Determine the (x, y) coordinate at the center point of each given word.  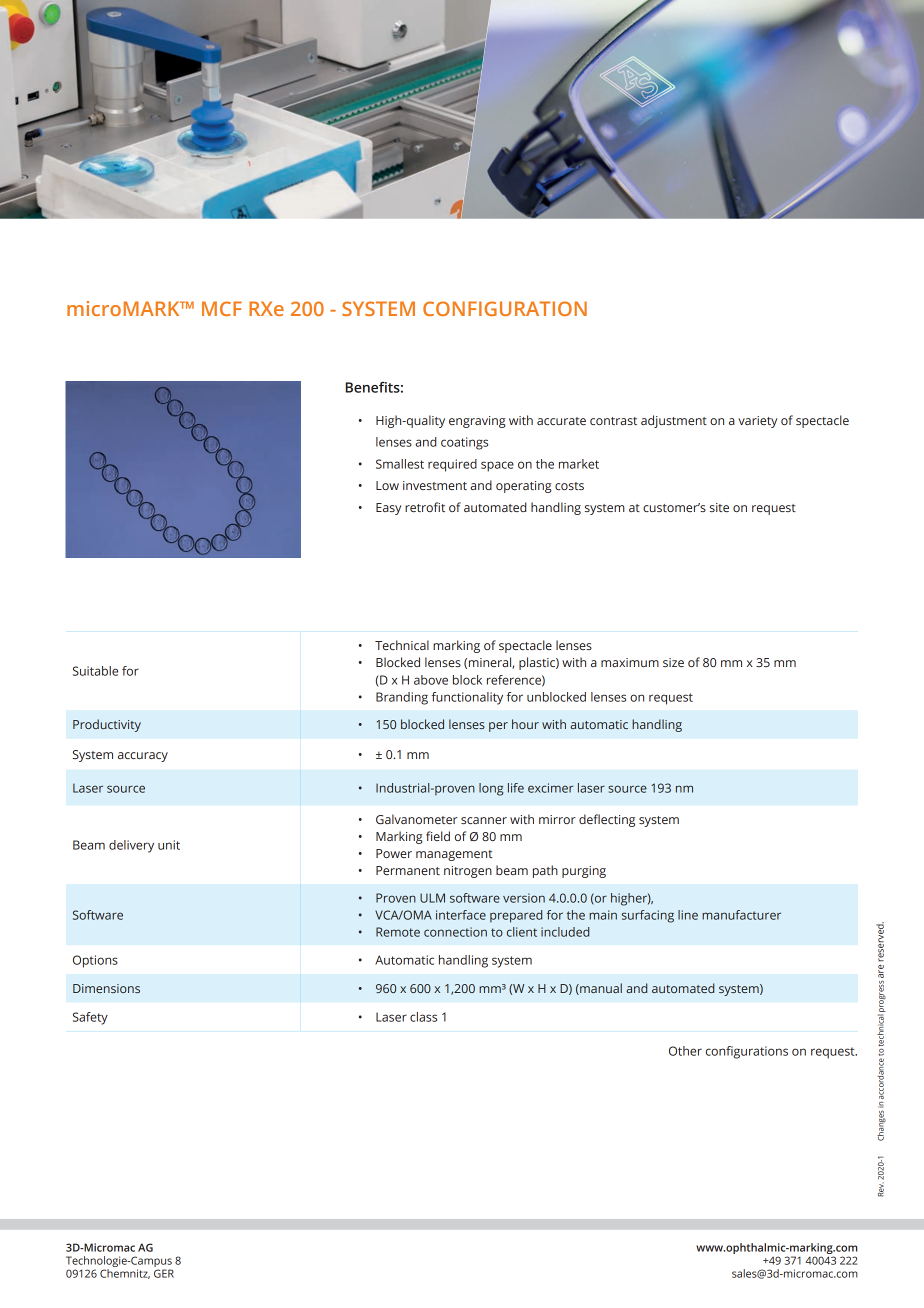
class (423, 1017)
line (688, 915)
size (673, 662)
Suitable (95, 671)
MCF (222, 308)
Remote (398, 932)
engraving (477, 422)
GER (164, 1273)
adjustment (674, 421)
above (431, 680)
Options (95, 961)
